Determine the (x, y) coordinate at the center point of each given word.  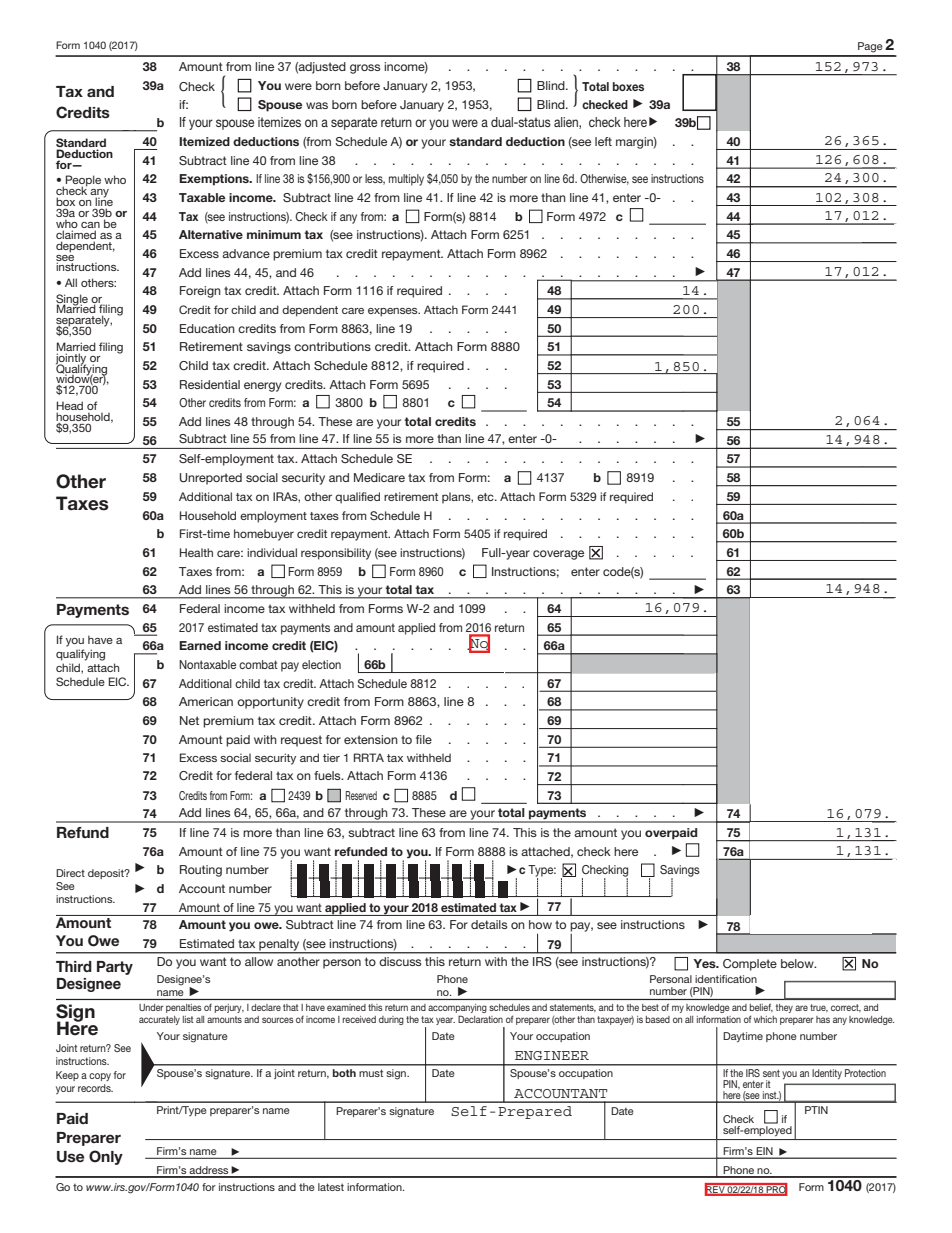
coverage (558, 555)
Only (106, 1157)
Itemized (204, 141)
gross (365, 69)
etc (486, 497)
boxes (628, 86)
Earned (200, 645)
